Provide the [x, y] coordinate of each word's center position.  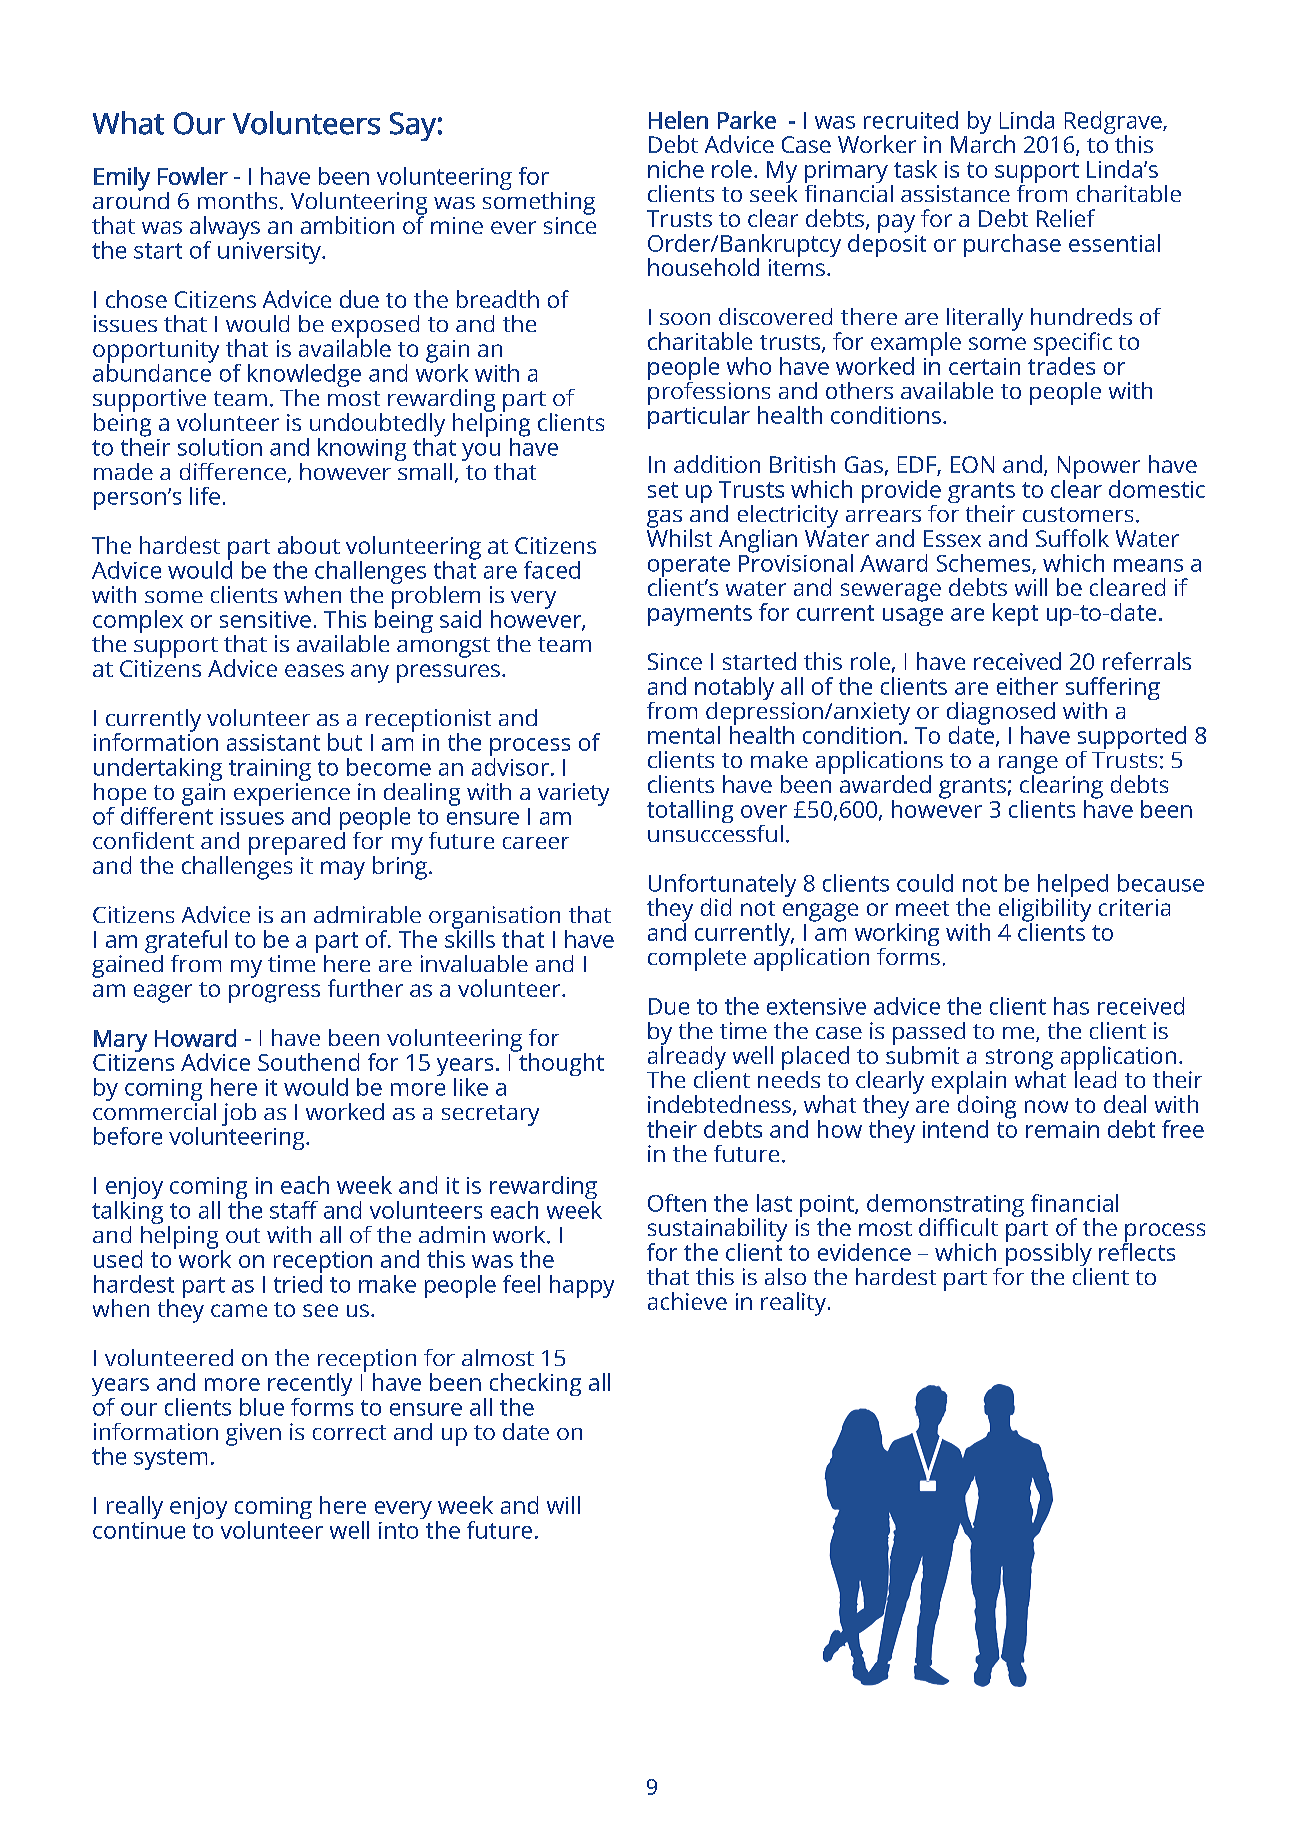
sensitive [265, 619]
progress [274, 993]
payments [700, 615]
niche [676, 169]
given [253, 1434]
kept [1015, 614]
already [687, 1058]
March [983, 143]
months [237, 200]
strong [1019, 1060]
